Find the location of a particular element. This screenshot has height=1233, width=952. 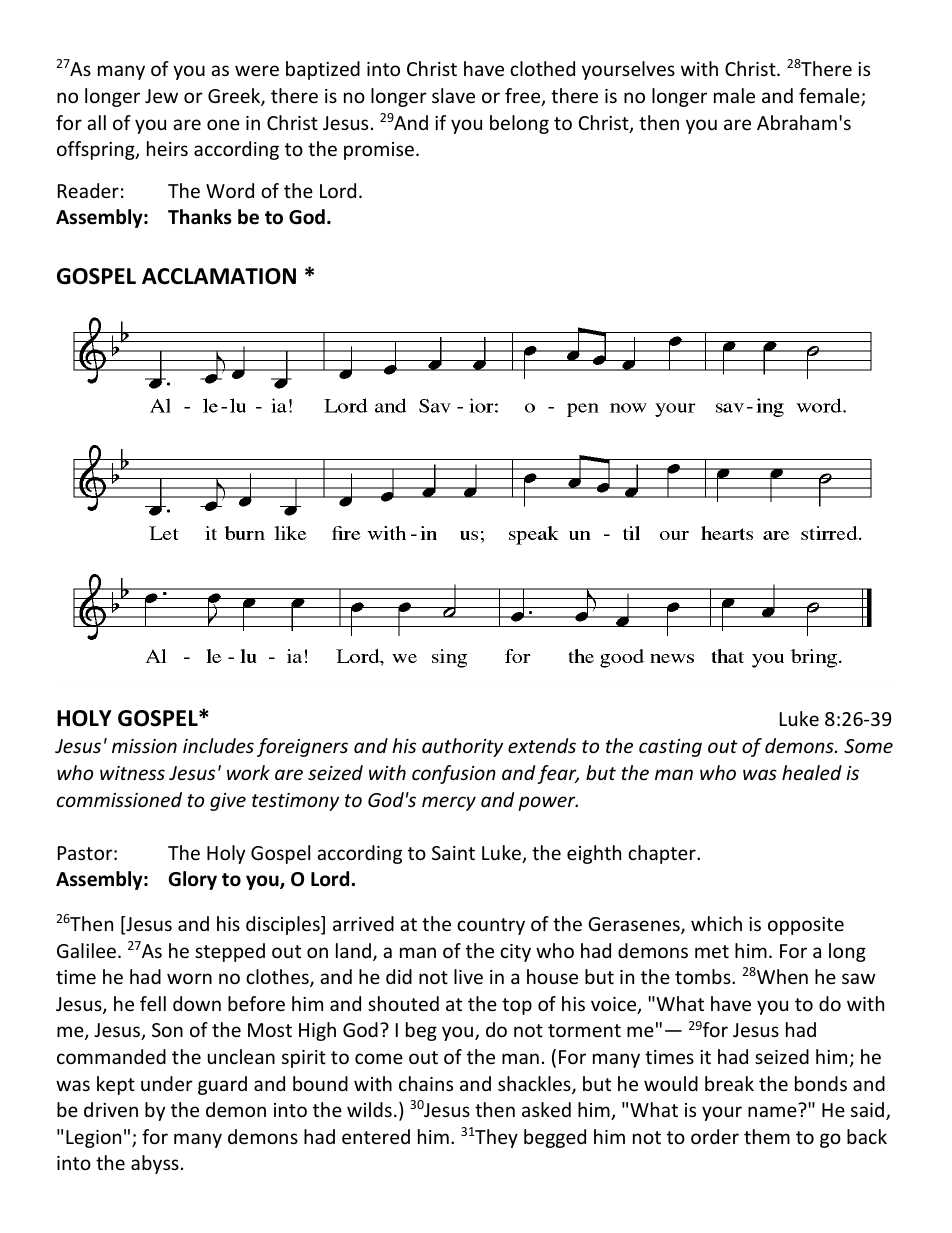

asked is located at coordinates (546, 1109).
